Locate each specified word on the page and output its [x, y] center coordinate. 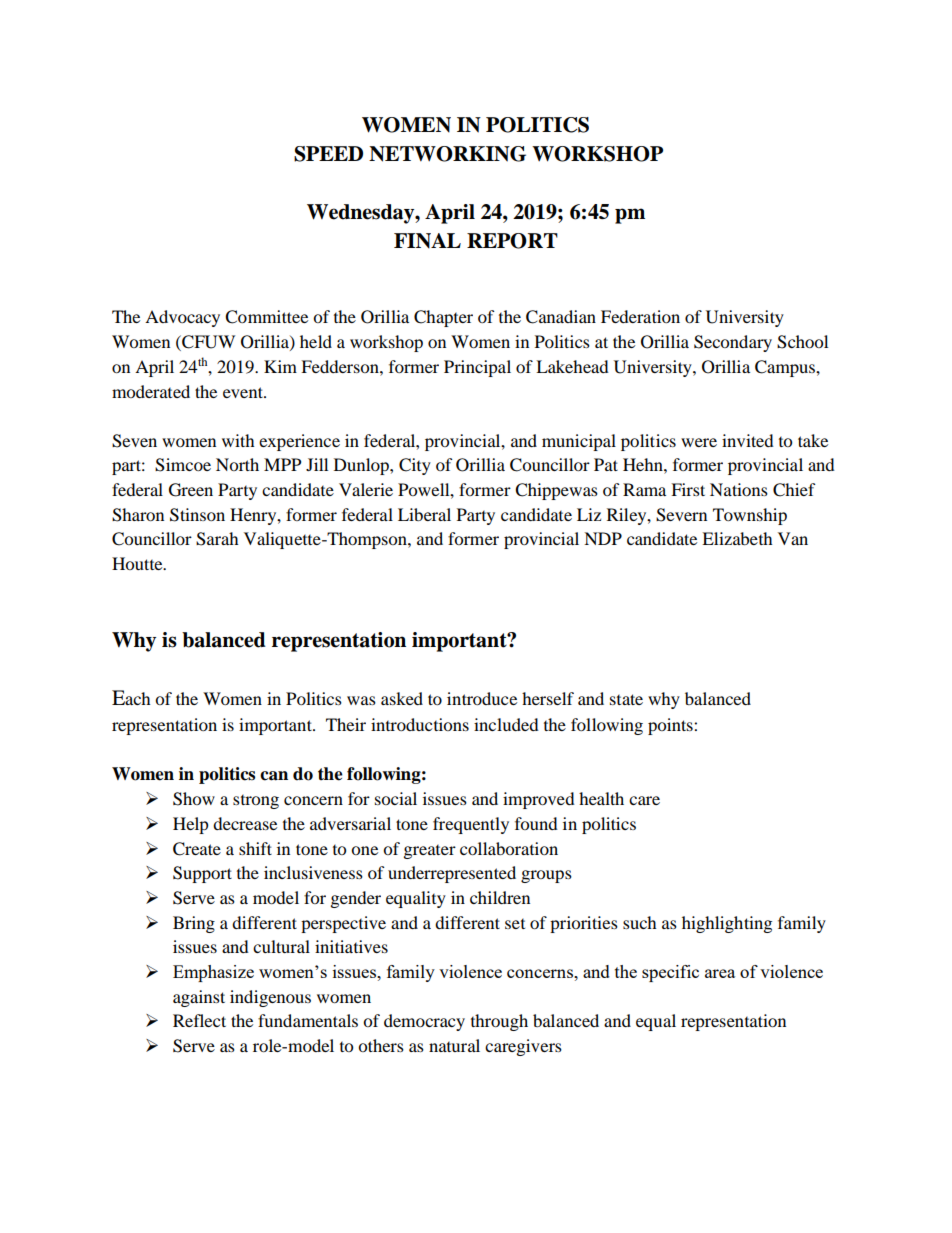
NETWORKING [447, 154]
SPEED [328, 154]
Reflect [199, 1020]
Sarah [217, 539]
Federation [640, 316]
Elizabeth [737, 538]
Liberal [424, 514]
